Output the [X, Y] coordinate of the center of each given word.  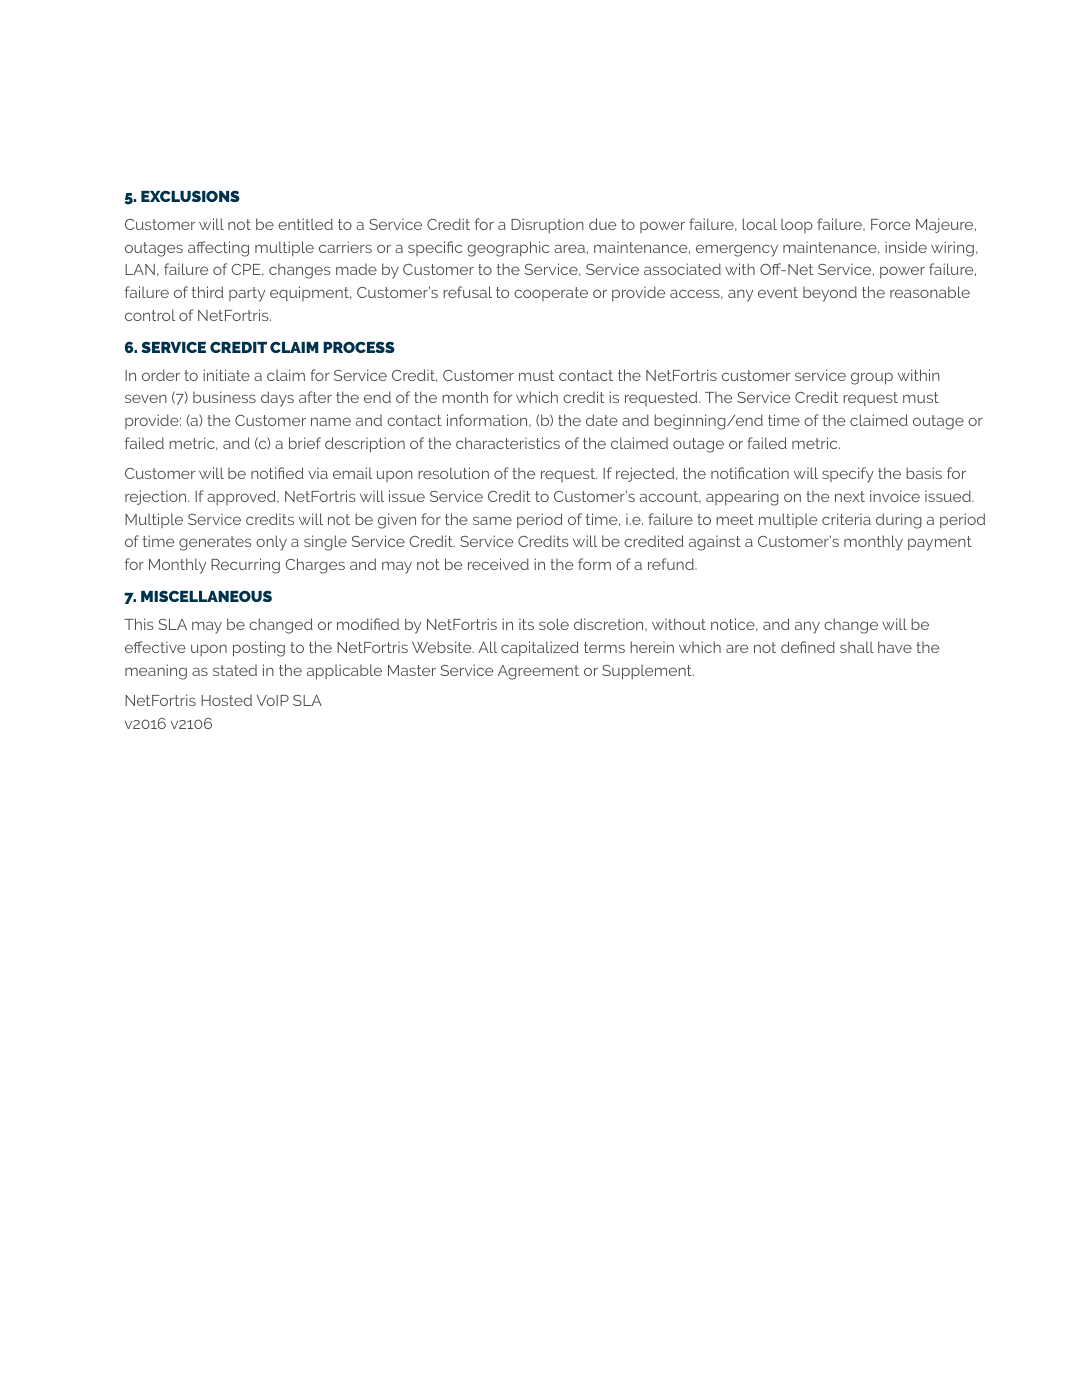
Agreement [538, 672]
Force [890, 224]
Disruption [547, 225]
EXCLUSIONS [190, 196]
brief [305, 443]
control [150, 315]
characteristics [508, 443]
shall [857, 647]
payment [940, 543]
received [498, 564]
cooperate [551, 294]
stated [235, 670]
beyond [830, 294]
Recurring [245, 566]
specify [848, 475]
